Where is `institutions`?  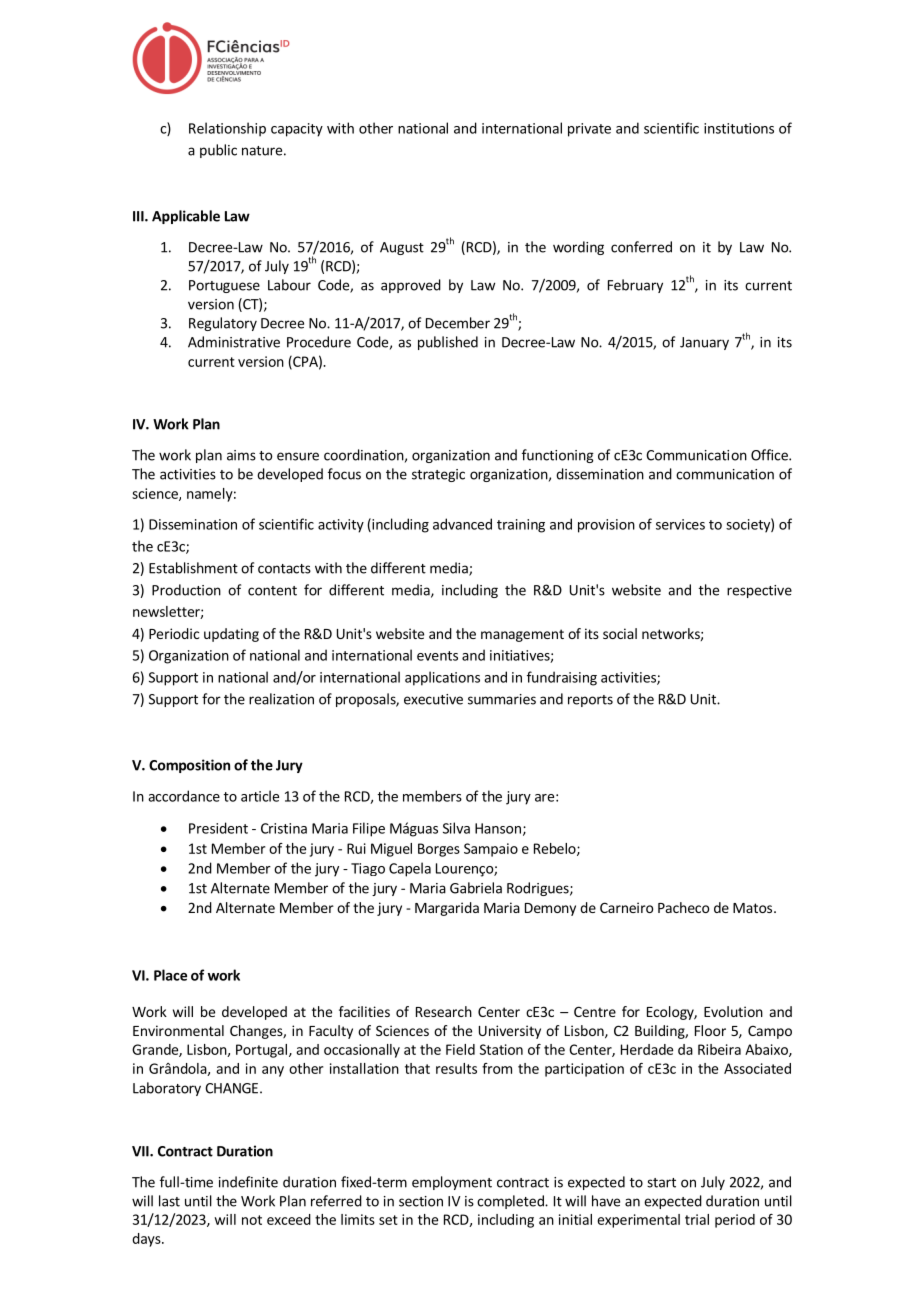
institutions is located at coordinates (739, 128).
